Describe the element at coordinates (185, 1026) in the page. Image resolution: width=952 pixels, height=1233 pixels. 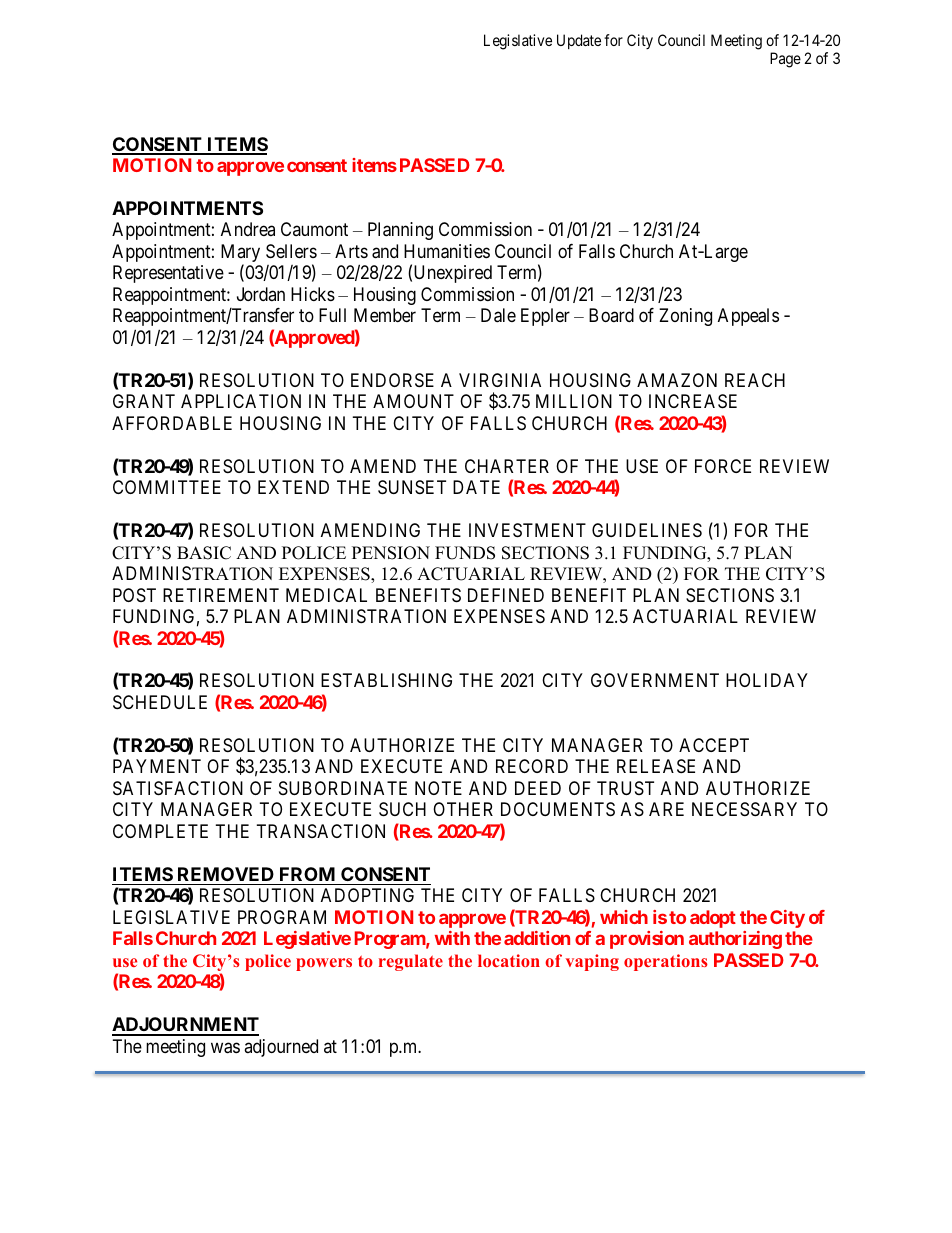
I see `ADJOURNMENT` at that location.
